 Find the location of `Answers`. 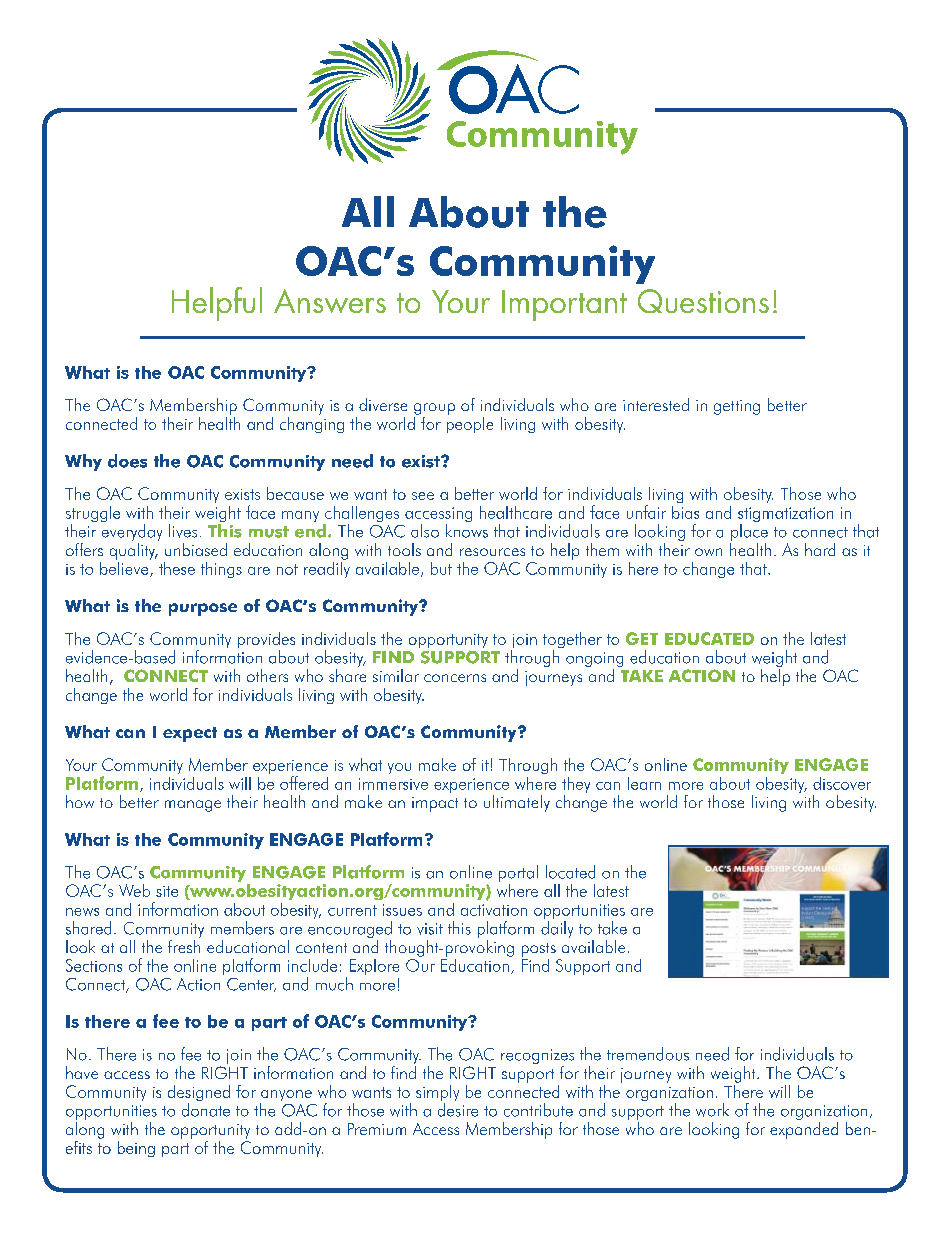

Answers is located at coordinates (330, 301).
